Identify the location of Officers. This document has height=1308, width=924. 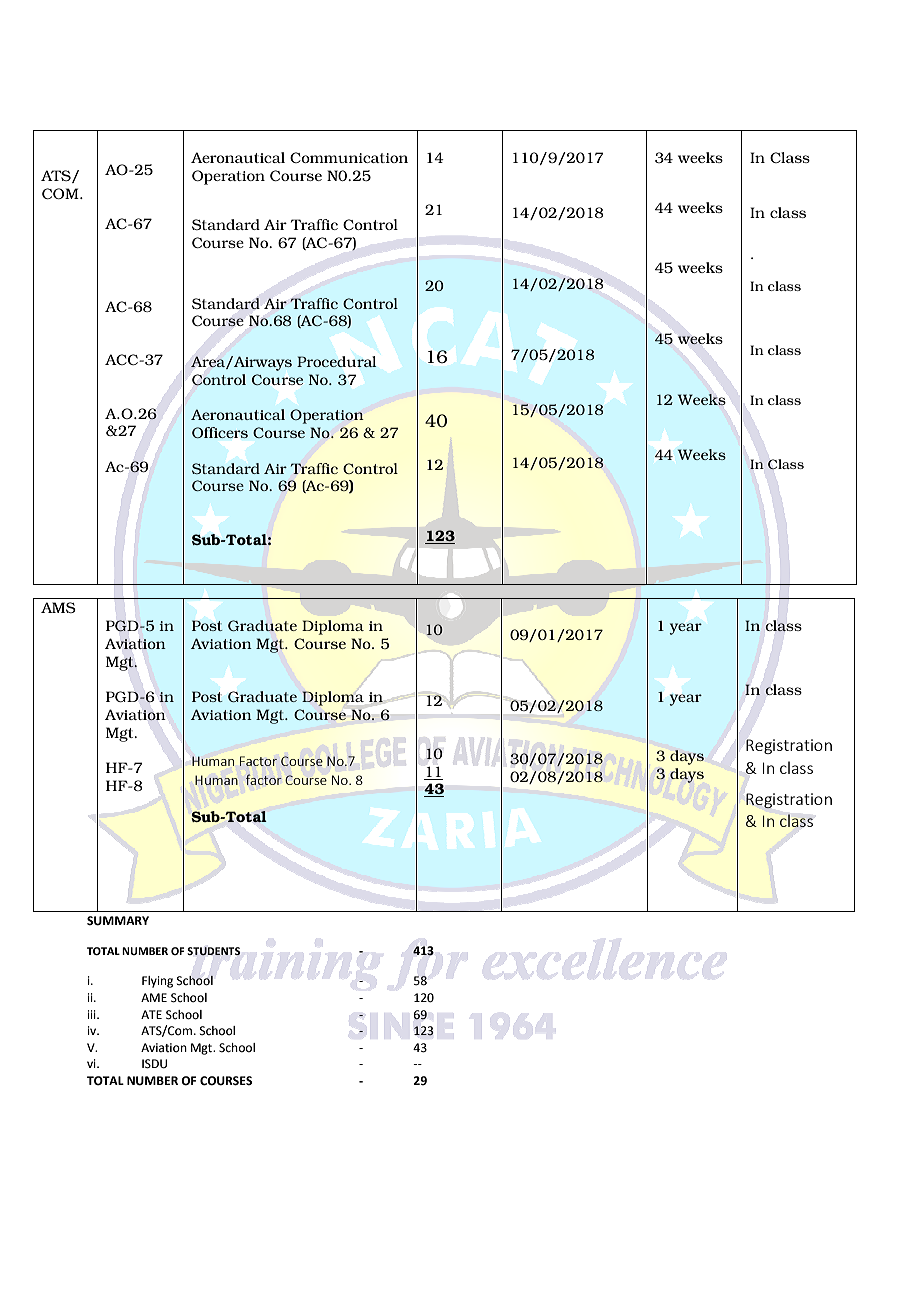
(220, 432).
